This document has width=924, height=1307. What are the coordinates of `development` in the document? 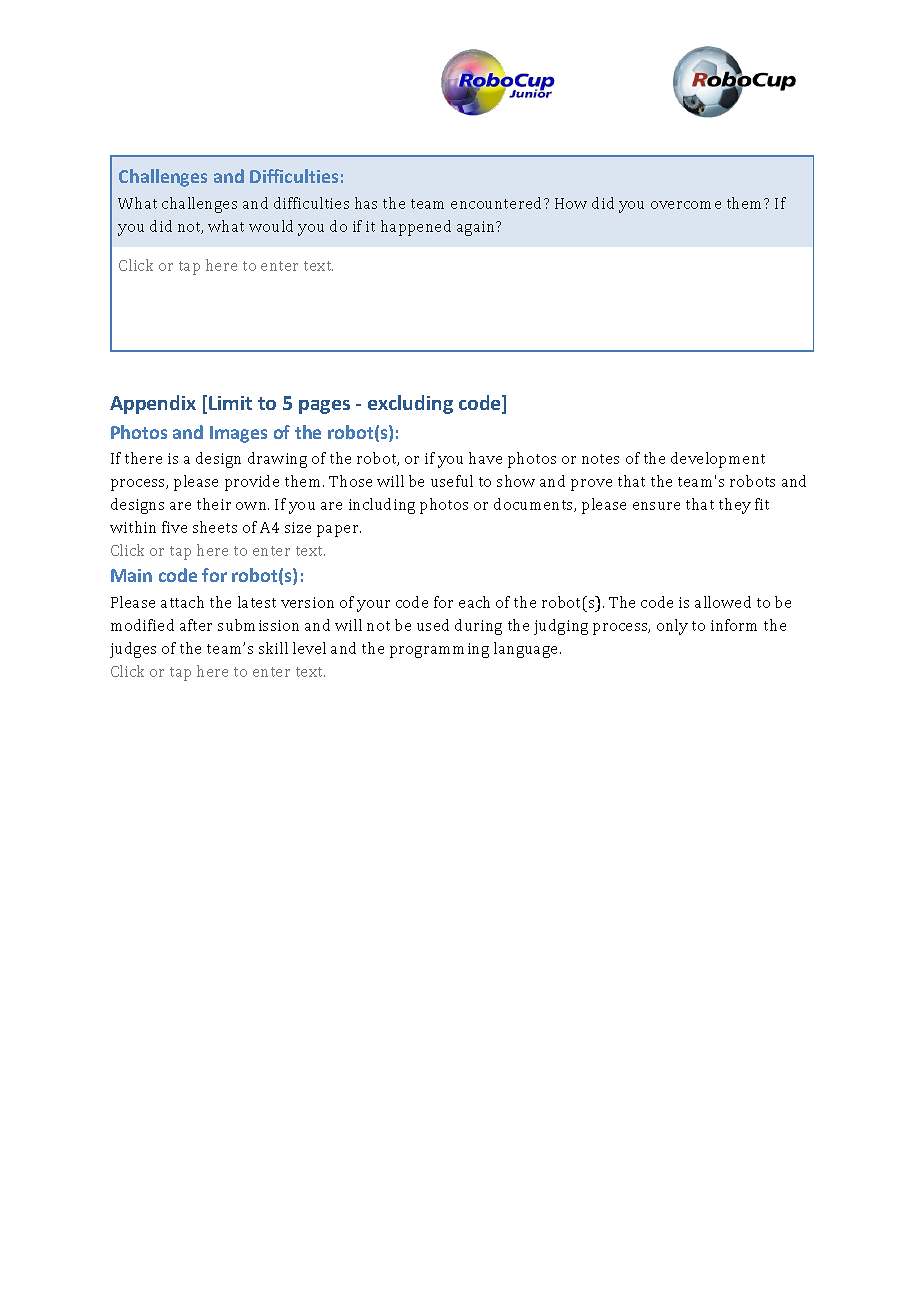 It's located at (718, 460).
